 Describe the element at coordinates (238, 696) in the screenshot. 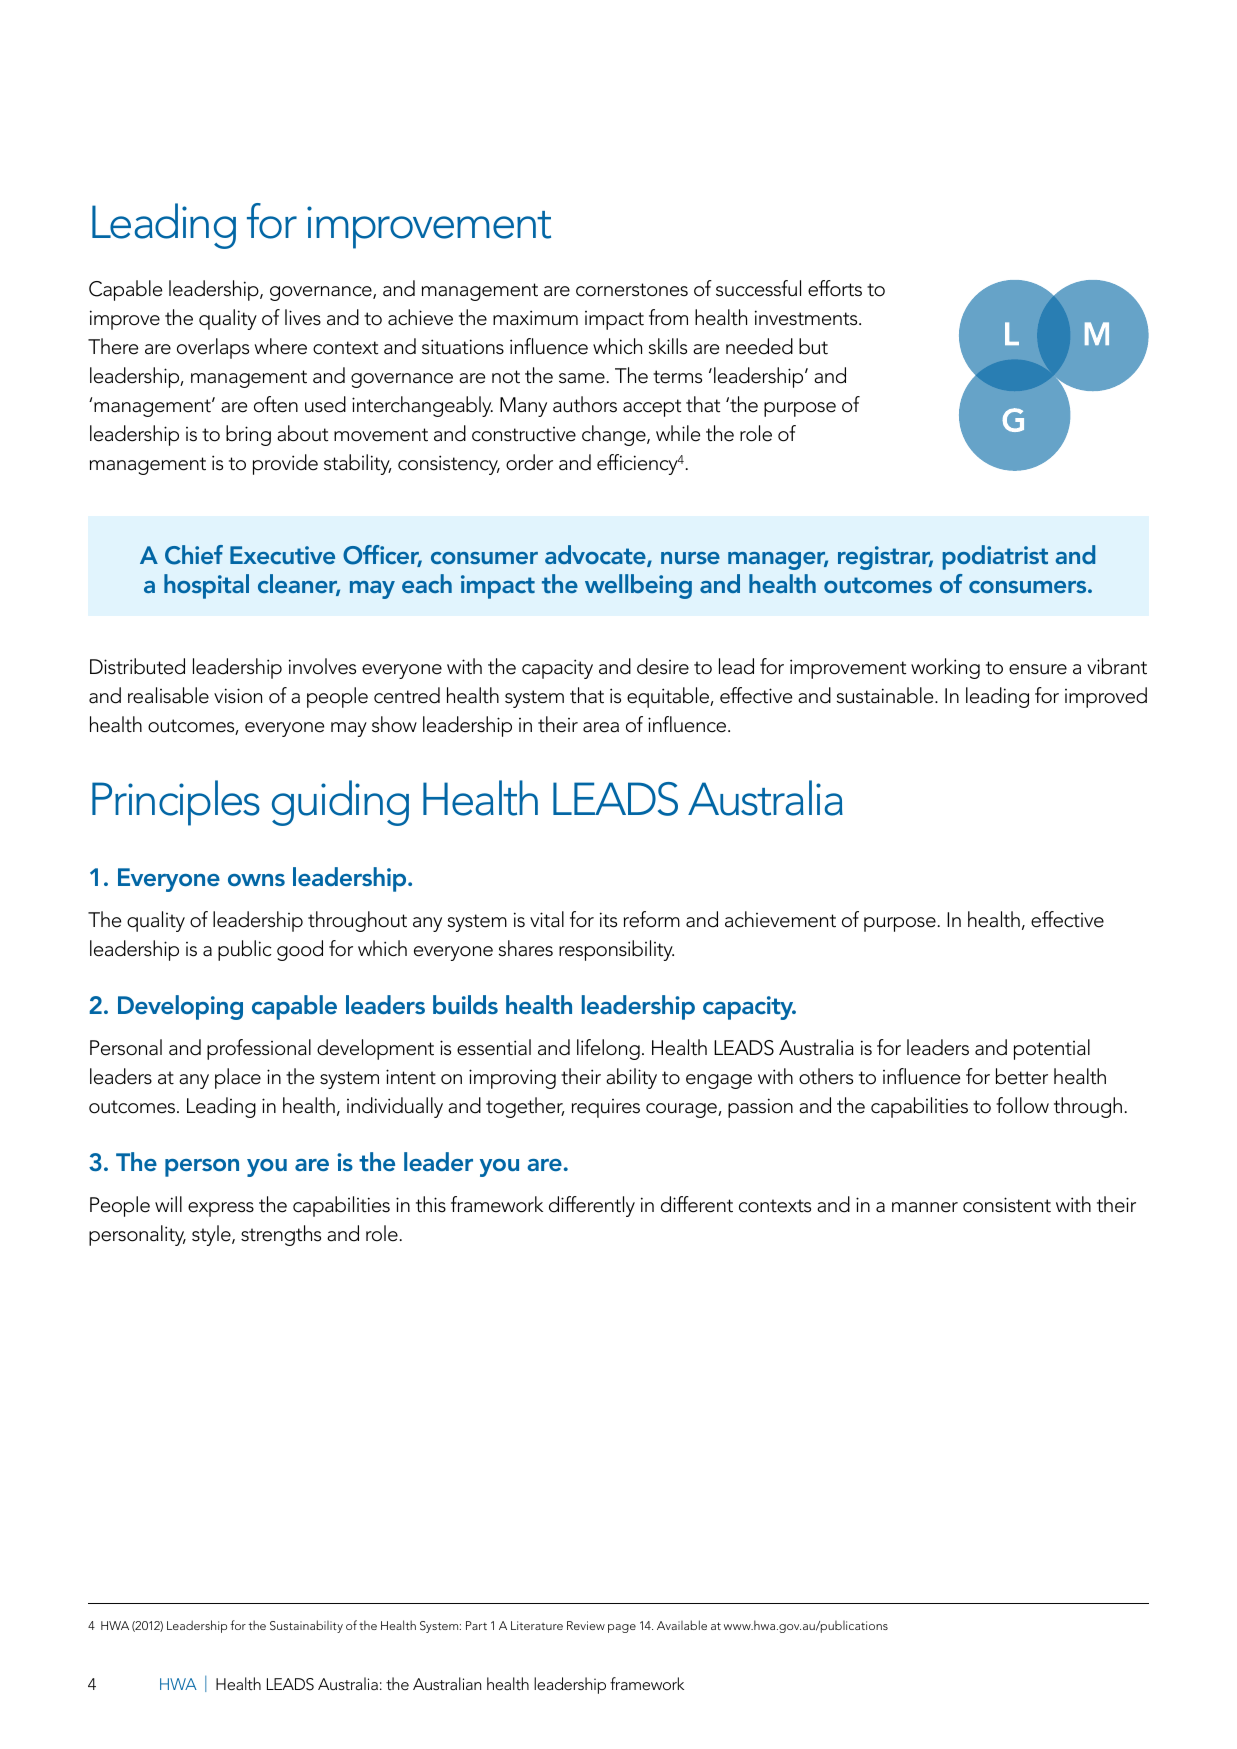

I see `vision` at that location.
